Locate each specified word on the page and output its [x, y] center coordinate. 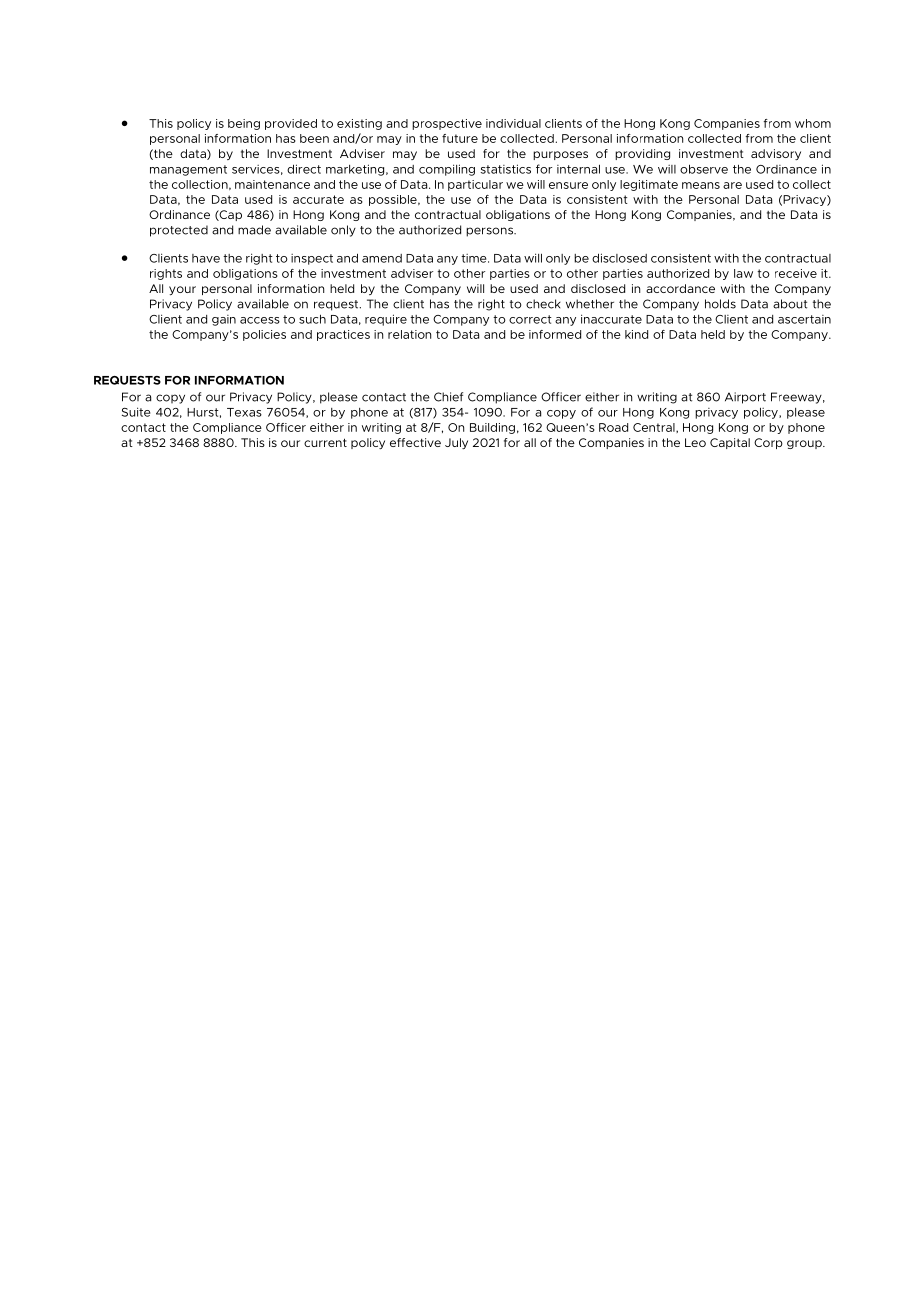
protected [179, 231]
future [460, 138]
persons [490, 232]
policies [264, 335]
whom [813, 123]
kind [636, 334]
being [244, 124]
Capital [730, 443]
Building [492, 428]
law [743, 273]
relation [409, 334]
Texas [244, 412]
